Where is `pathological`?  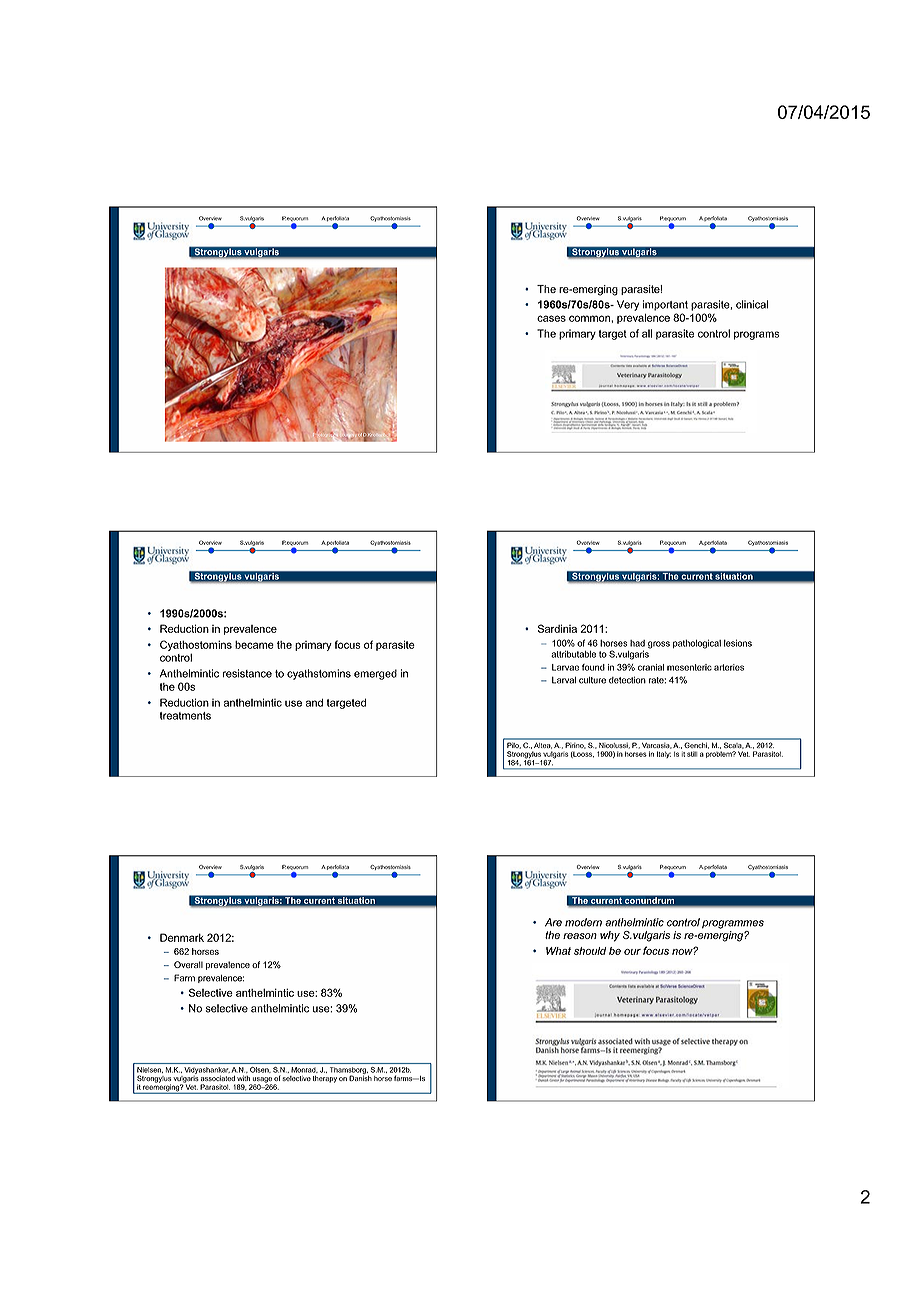 pathological is located at coordinates (697, 644).
